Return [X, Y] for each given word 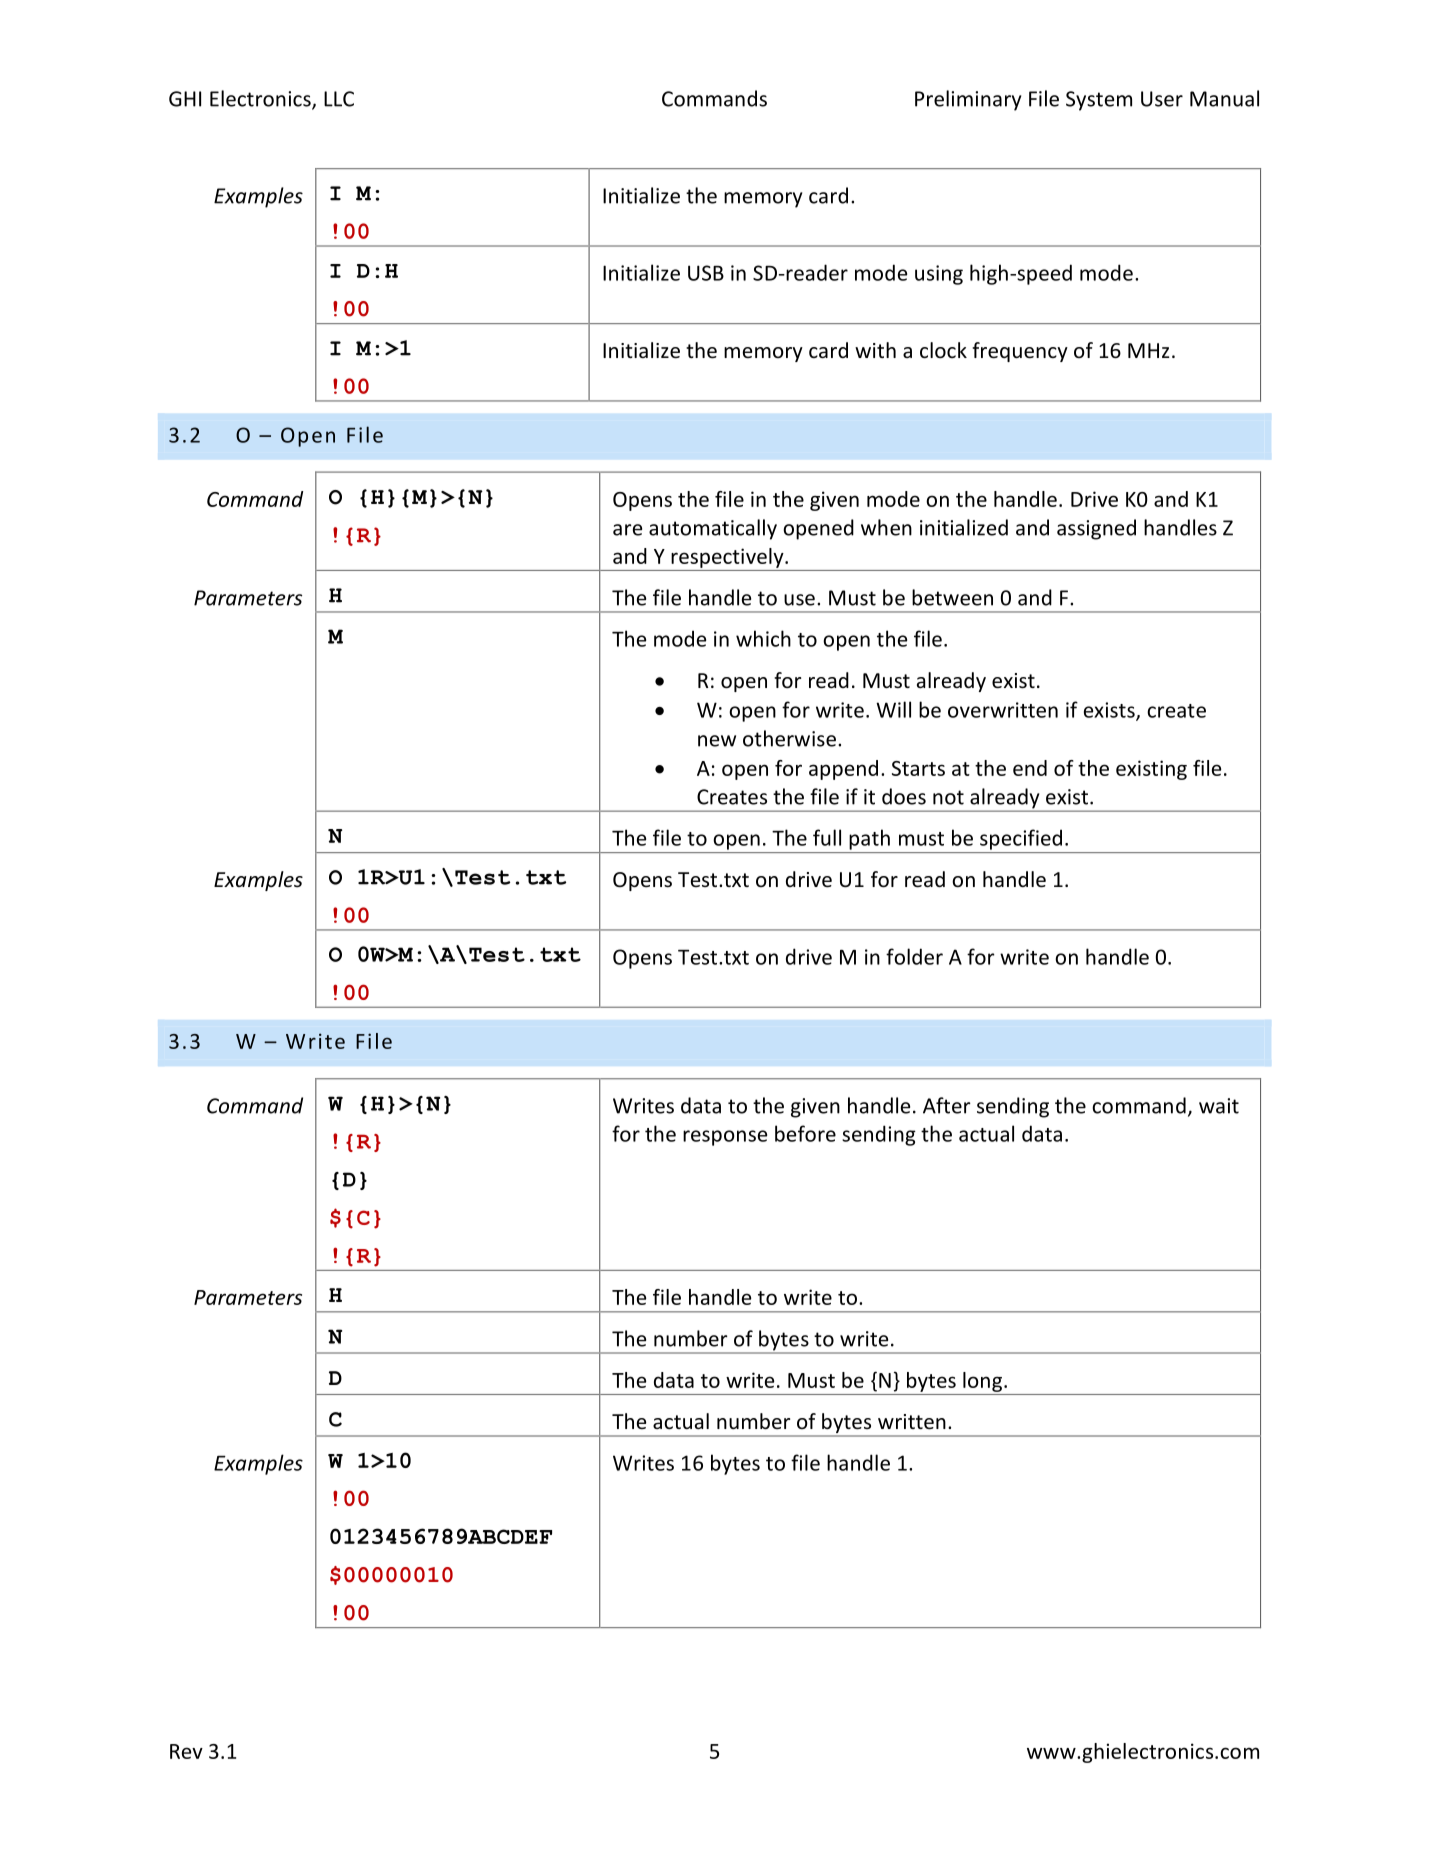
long [982, 1382]
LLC [339, 99]
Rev [186, 1751]
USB [706, 273]
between [952, 597]
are [627, 530]
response [725, 1138]
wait [1219, 1106]
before [805, 1133]
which [763, 638]
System [1099, 101]
